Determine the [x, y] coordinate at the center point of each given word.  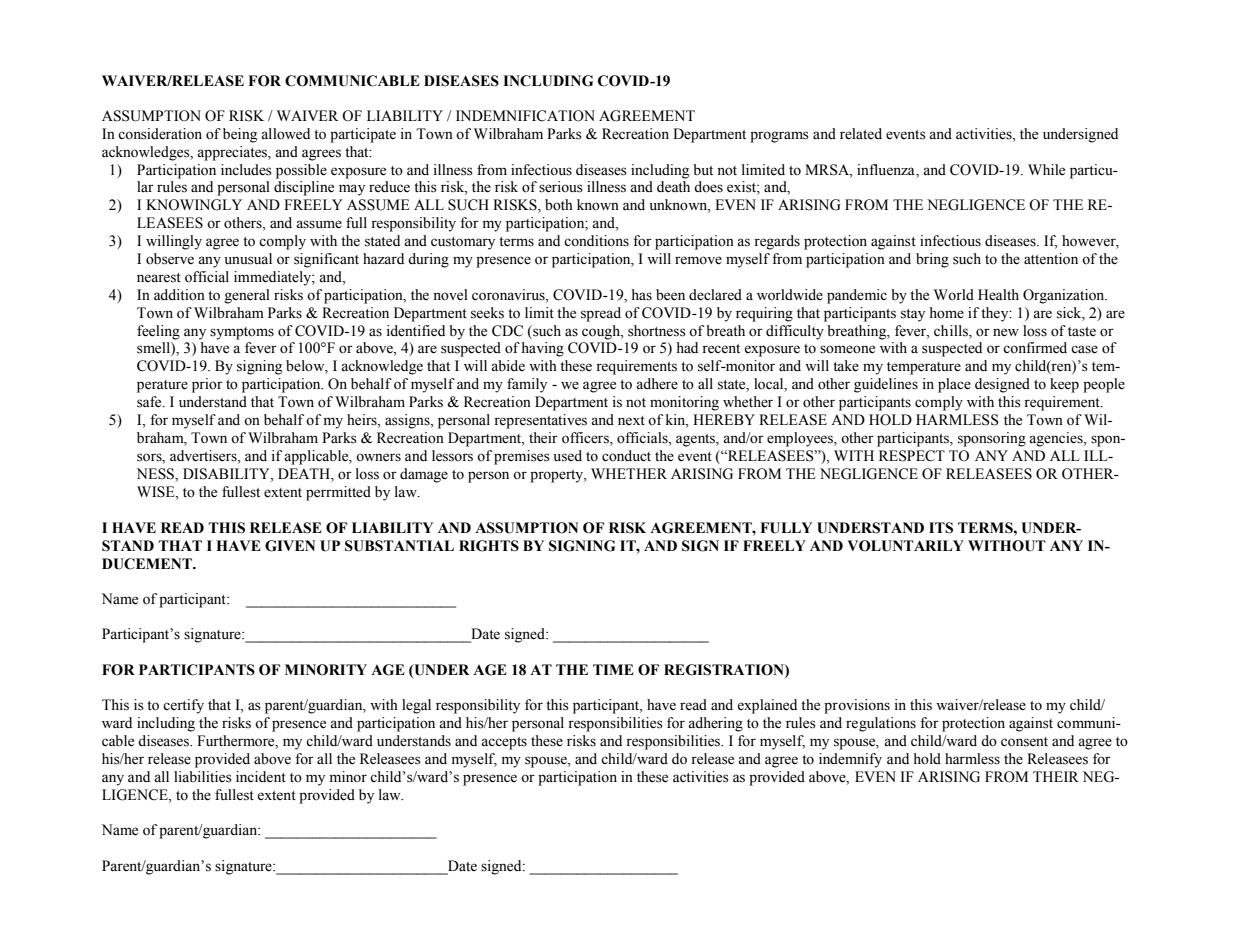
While [1046, 170]
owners [378, 457]
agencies [1057, 439]
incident [261, 776]
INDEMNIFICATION [525, 116]
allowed [285, 134]
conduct [626, 456]
